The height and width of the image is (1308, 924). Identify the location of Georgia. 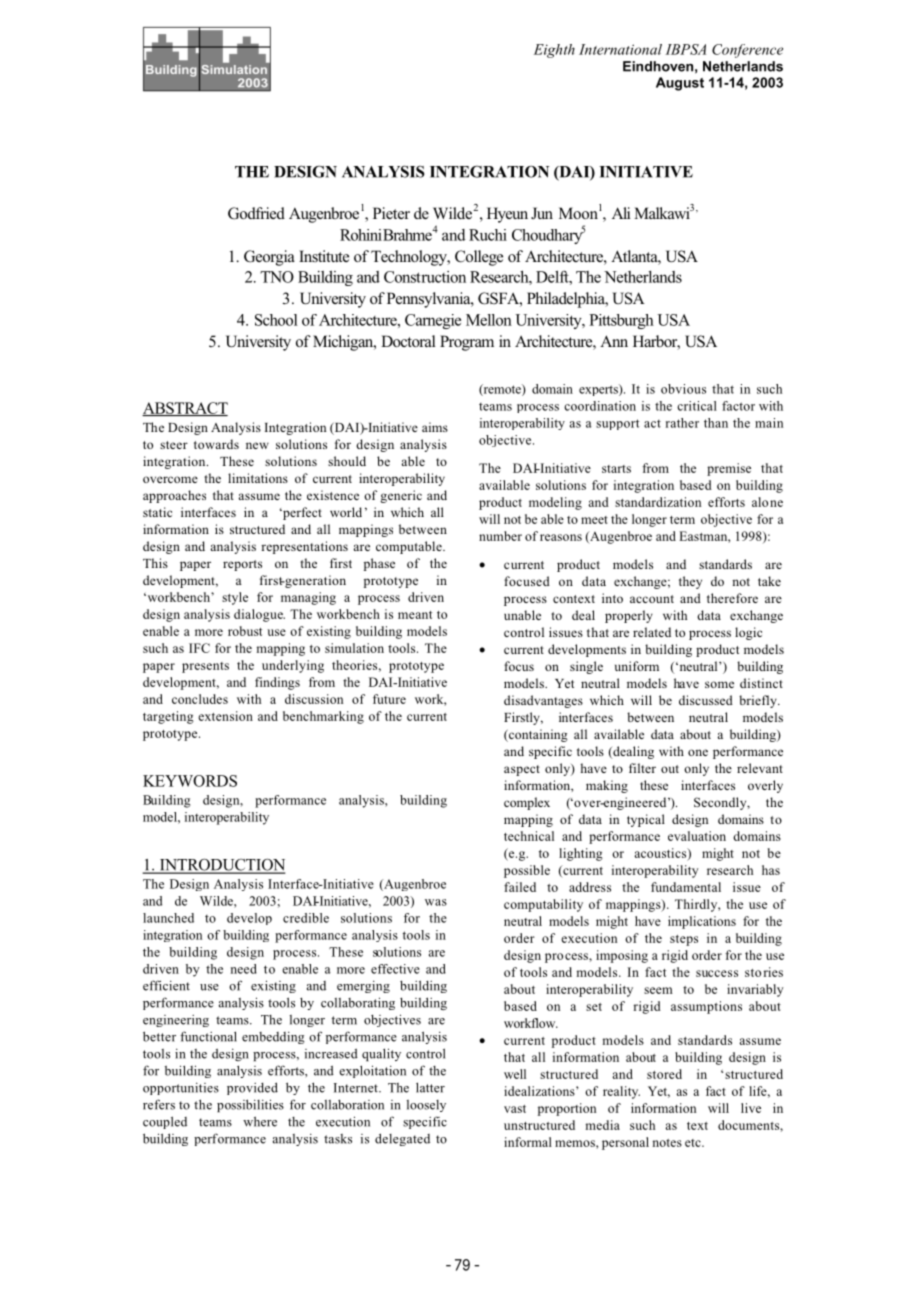
(269, 258).
